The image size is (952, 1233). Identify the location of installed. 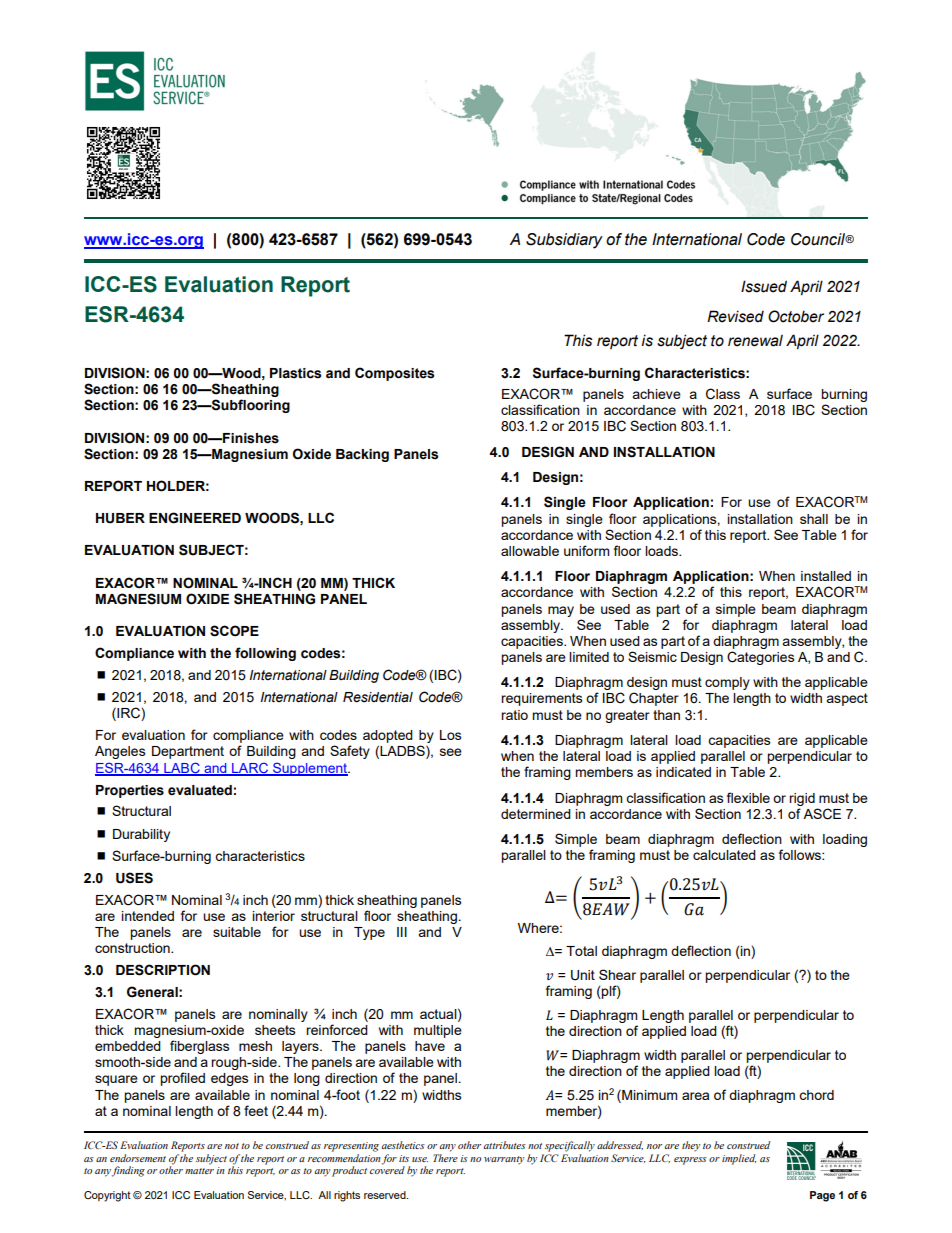
(826, 576).
